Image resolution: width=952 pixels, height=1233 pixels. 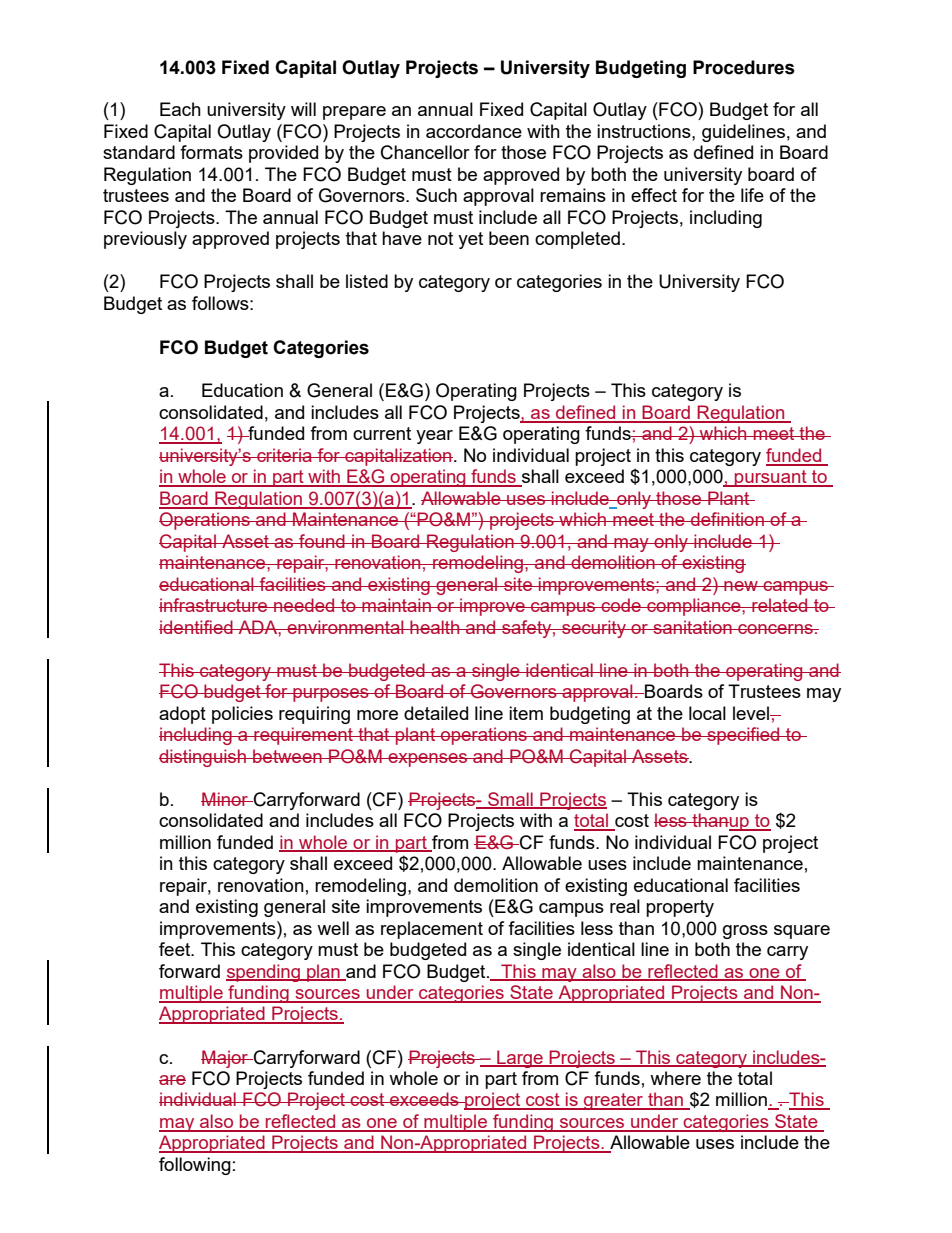 I want to click on compliance, so click(x=694, y=607).
